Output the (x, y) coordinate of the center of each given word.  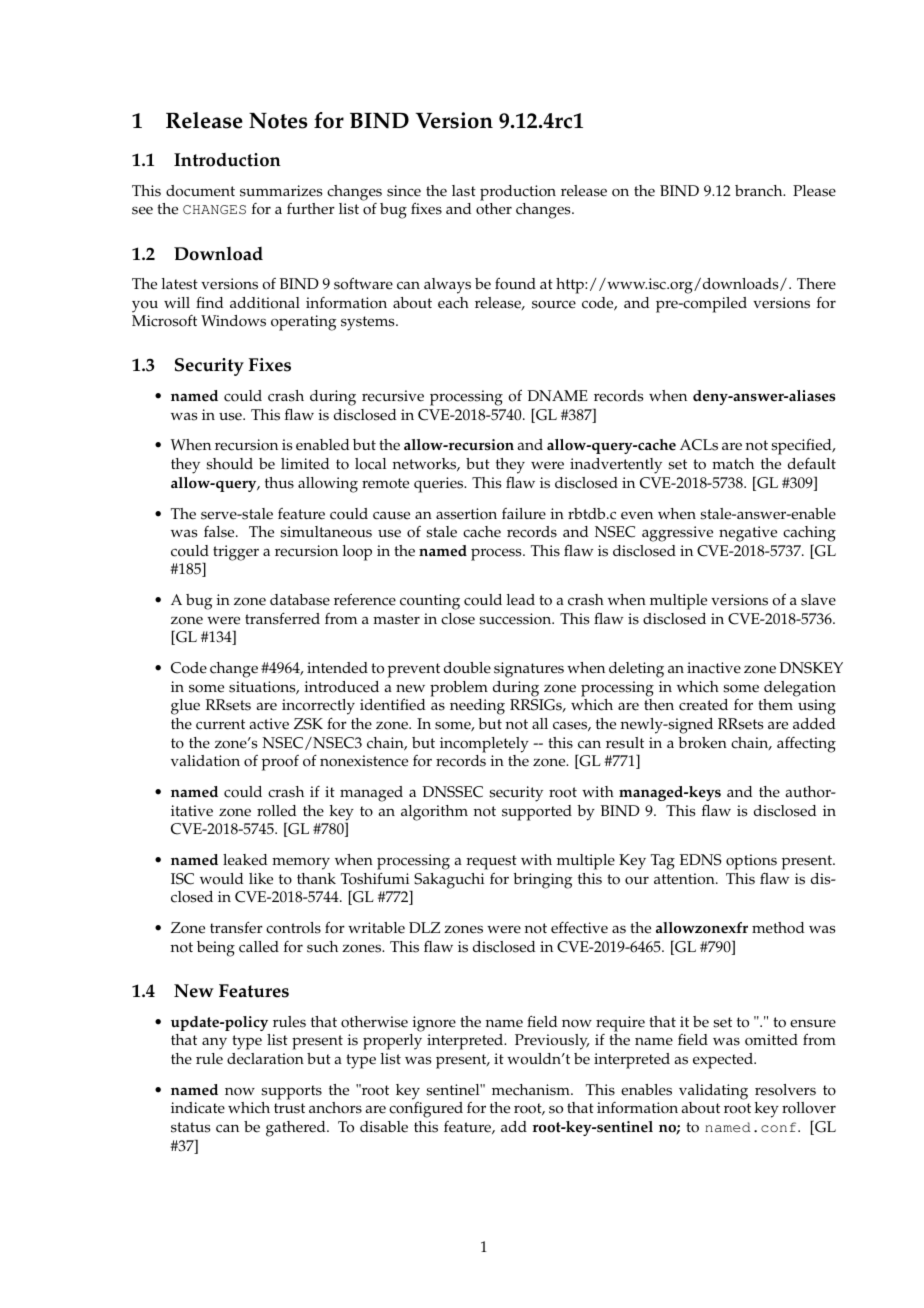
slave (818, 600)
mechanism (532, 1090)
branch (760, 191)
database (300, 600)
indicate (198, 1108)
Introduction (227, 160)
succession (516, 619)
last (464, 191)
